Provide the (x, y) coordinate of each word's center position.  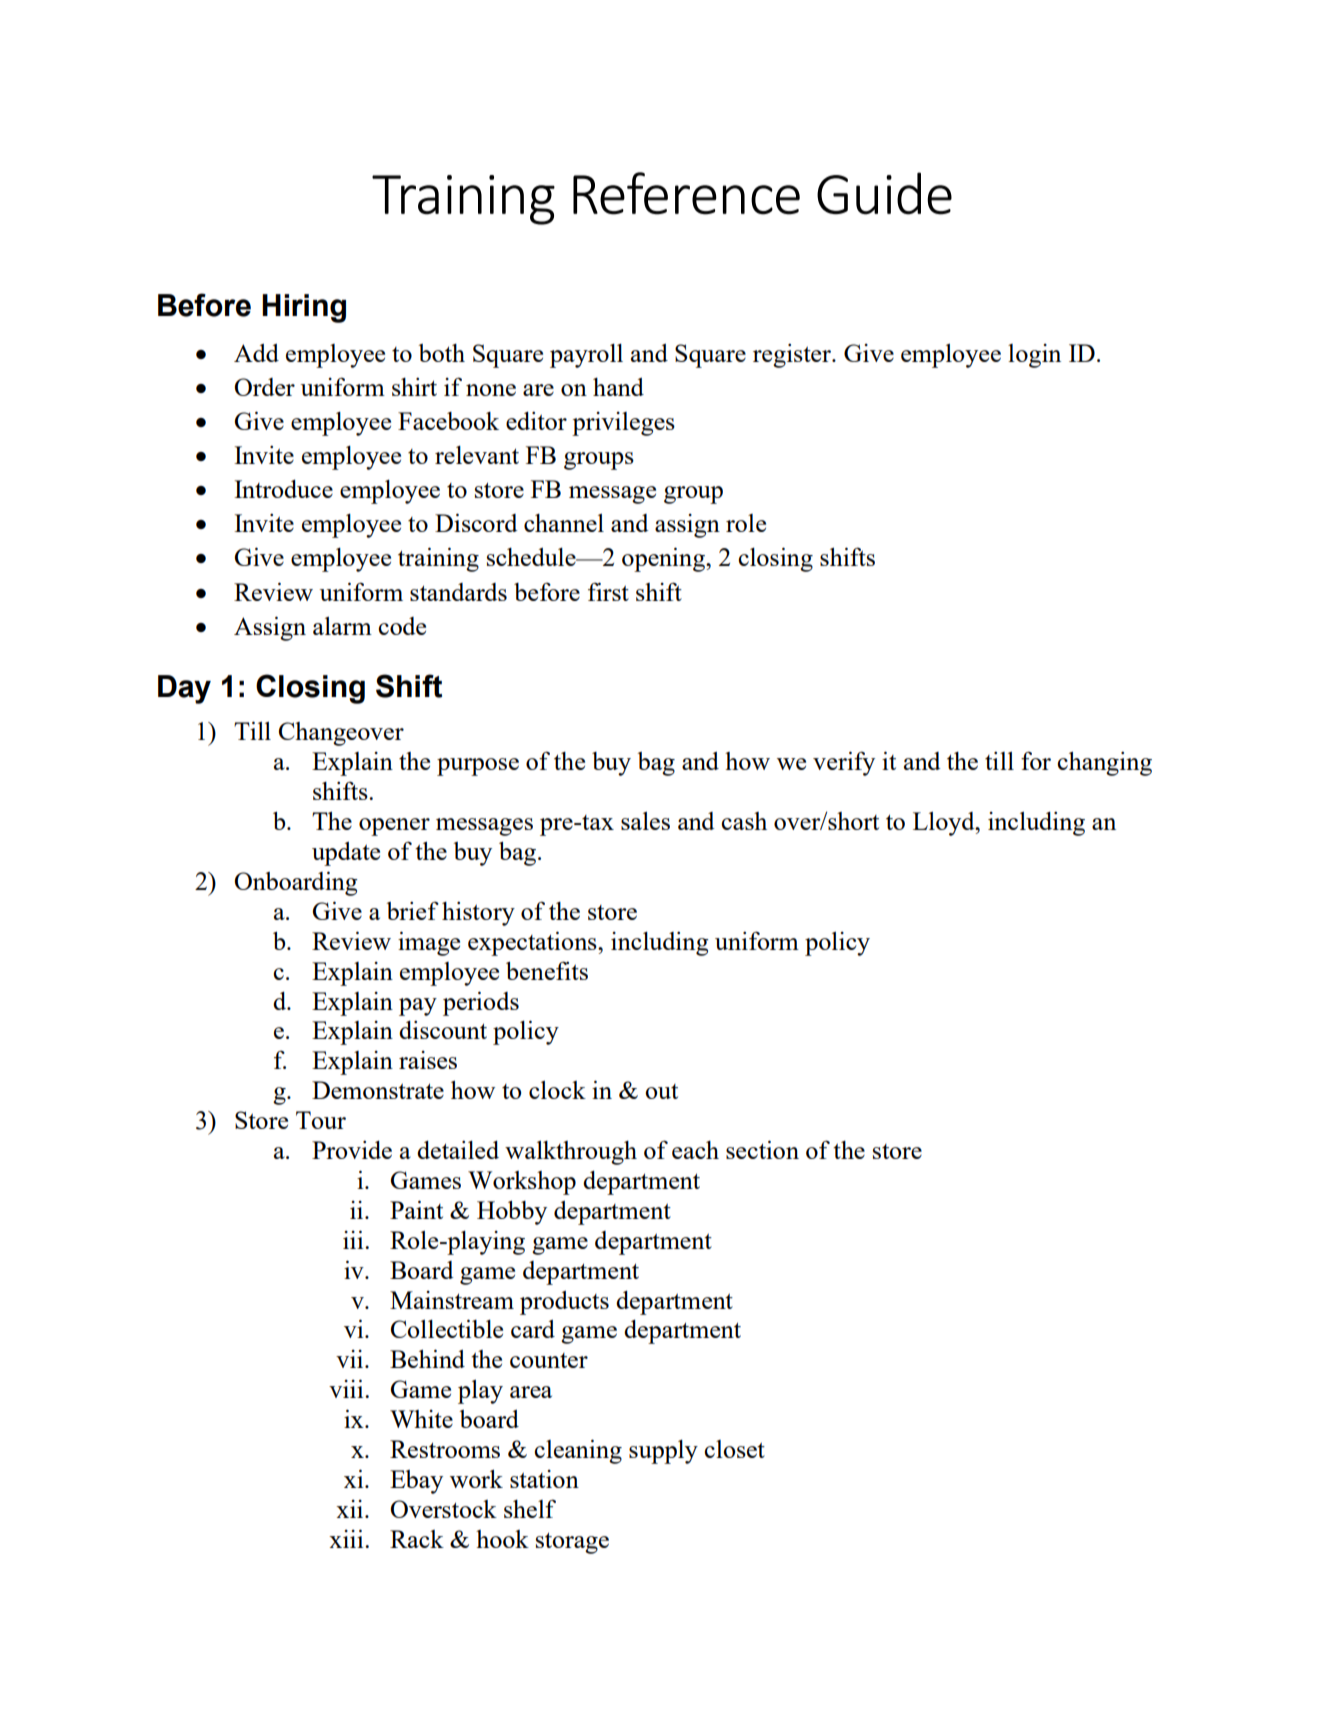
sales (645, 821)
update (346, 854)
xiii (347, 1538)
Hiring (304, 308)
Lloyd (945, 824)
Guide (884, 193)
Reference (686, 193)
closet (734, 1449)
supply (663, 1452)
